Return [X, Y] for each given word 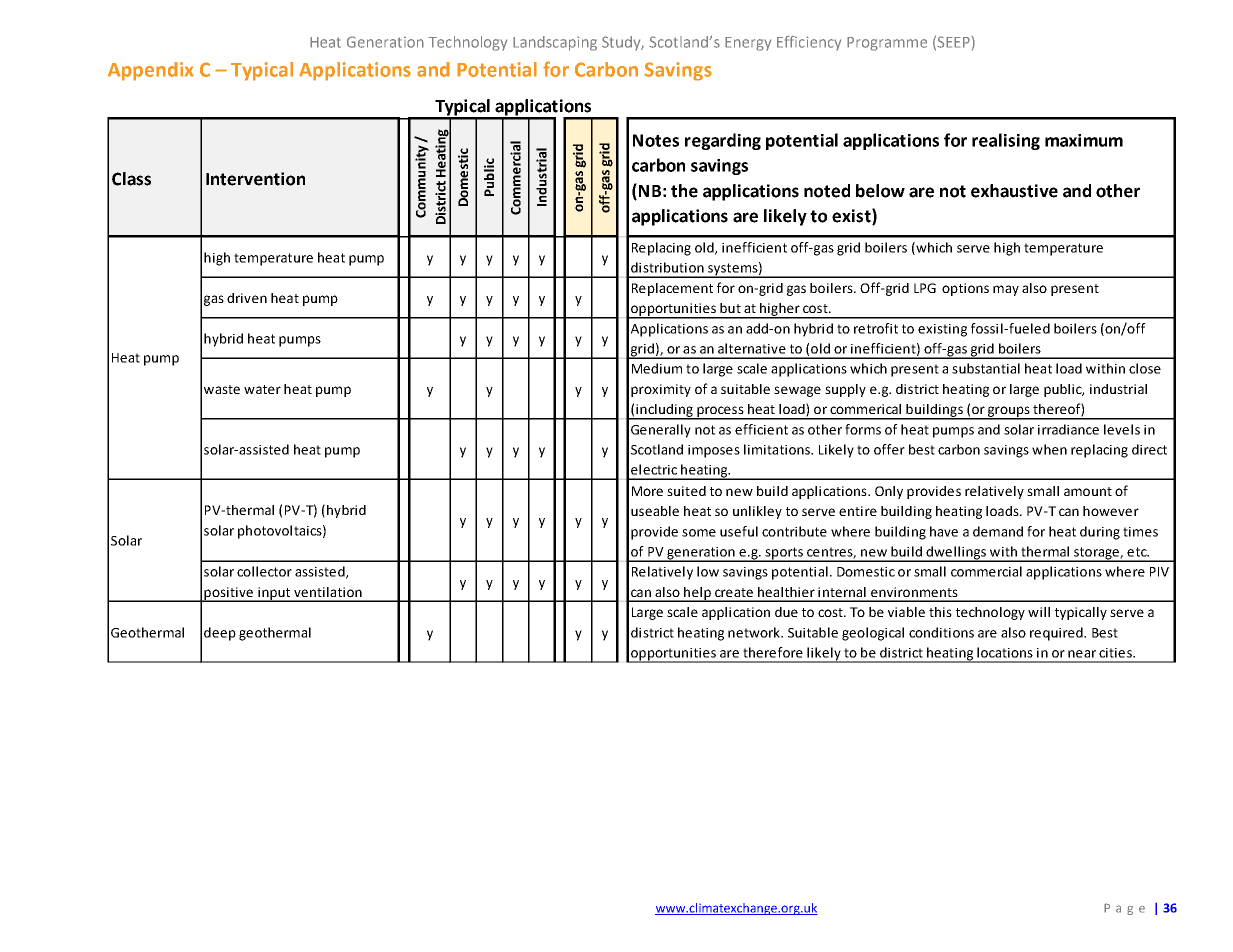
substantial [986, 368]
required [1057, 634]
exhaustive [1014, 191]
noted [827, 191]
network [755, 632]
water [262, 389]
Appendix [151, 71]
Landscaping [555, 43]
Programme [887, 44]
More [647, 491]
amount [1088, 491]
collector [264, 571]
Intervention [255, 179]
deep [220, 634]
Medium [657, 368]
